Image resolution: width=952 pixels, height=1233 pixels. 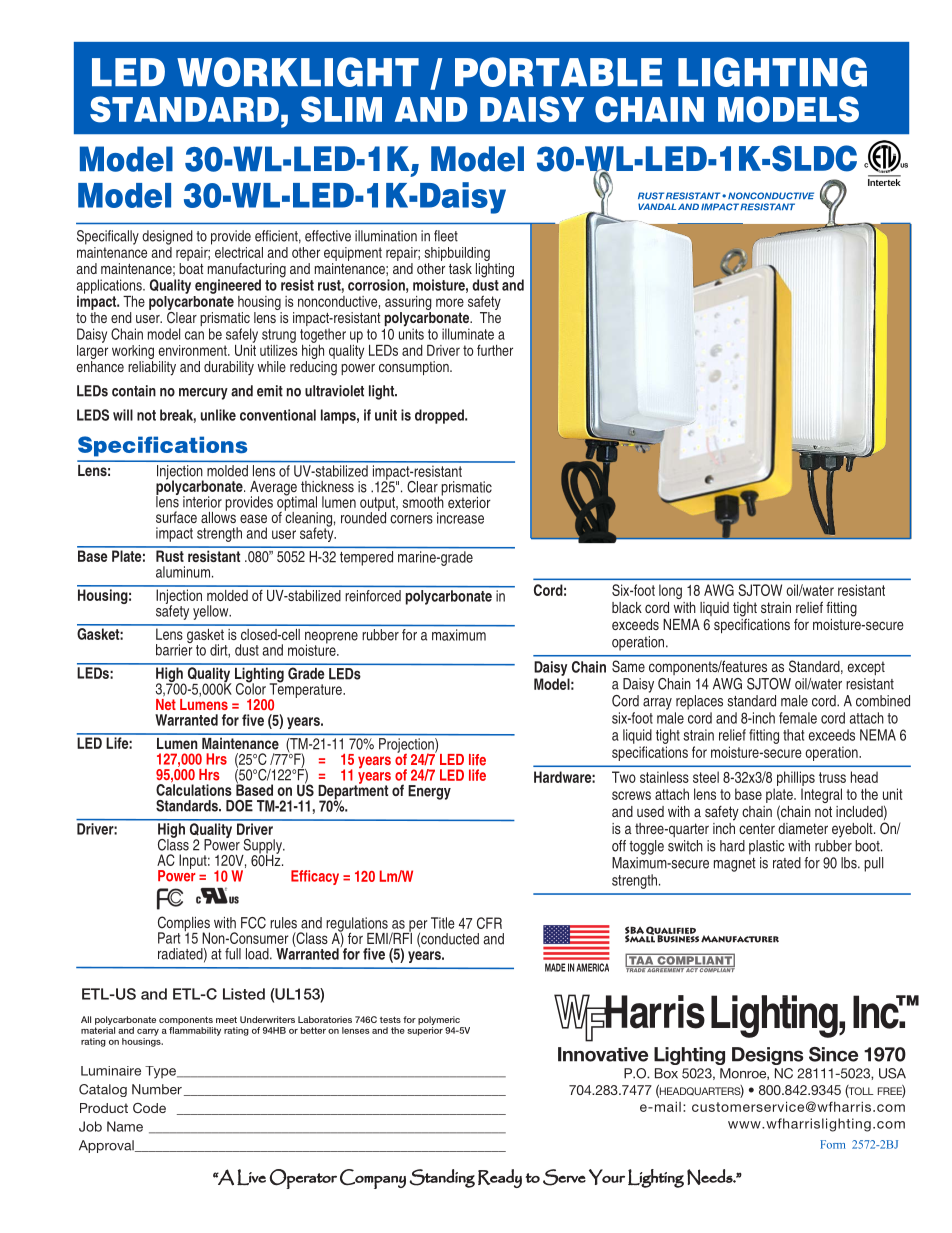 What do you see at coordinates (233, 954) in the screenshot?
I see `full` at bounding box center [233, 954].
